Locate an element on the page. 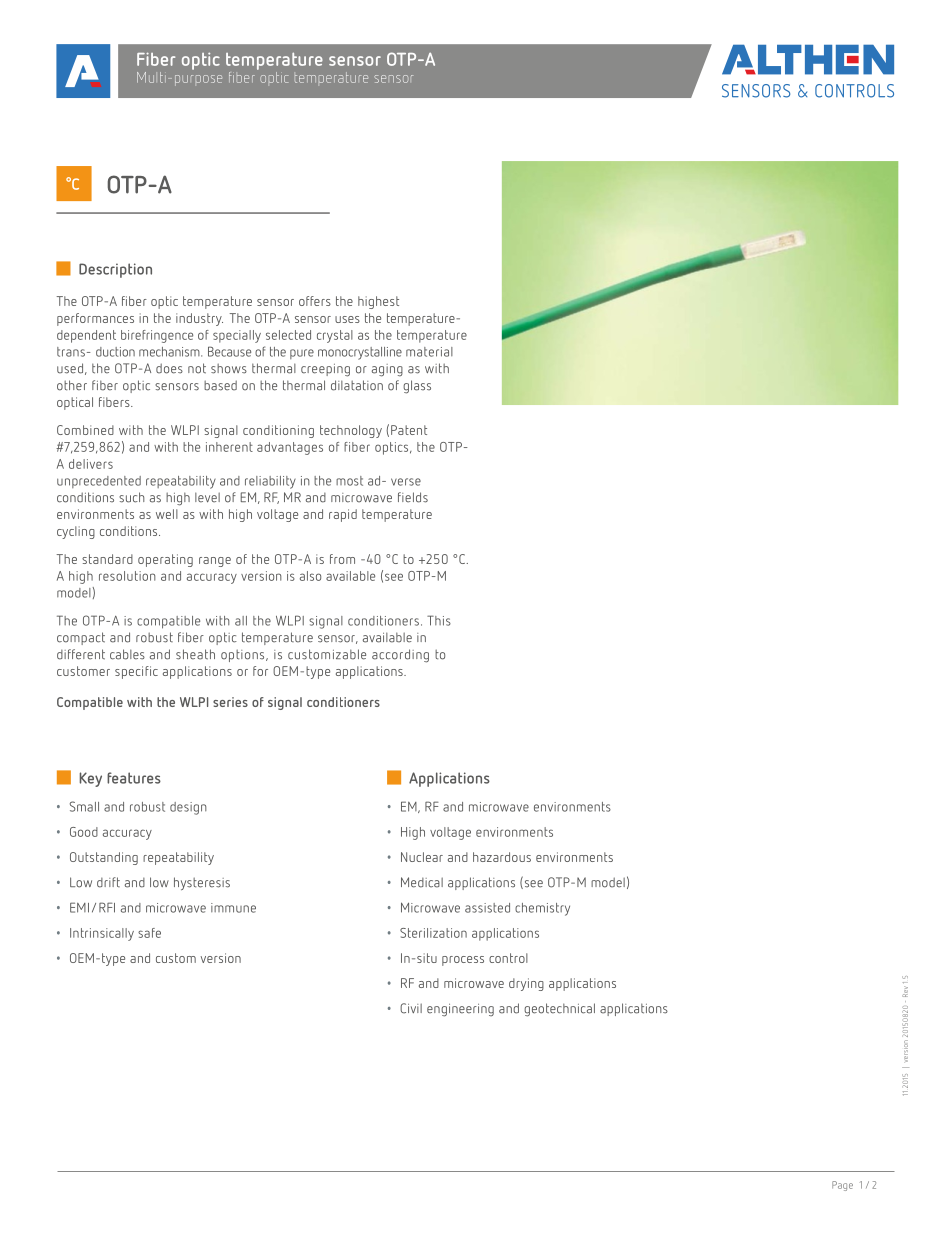 This page has width=952, height=1233. Patent is located at coordinates (409, 430).
